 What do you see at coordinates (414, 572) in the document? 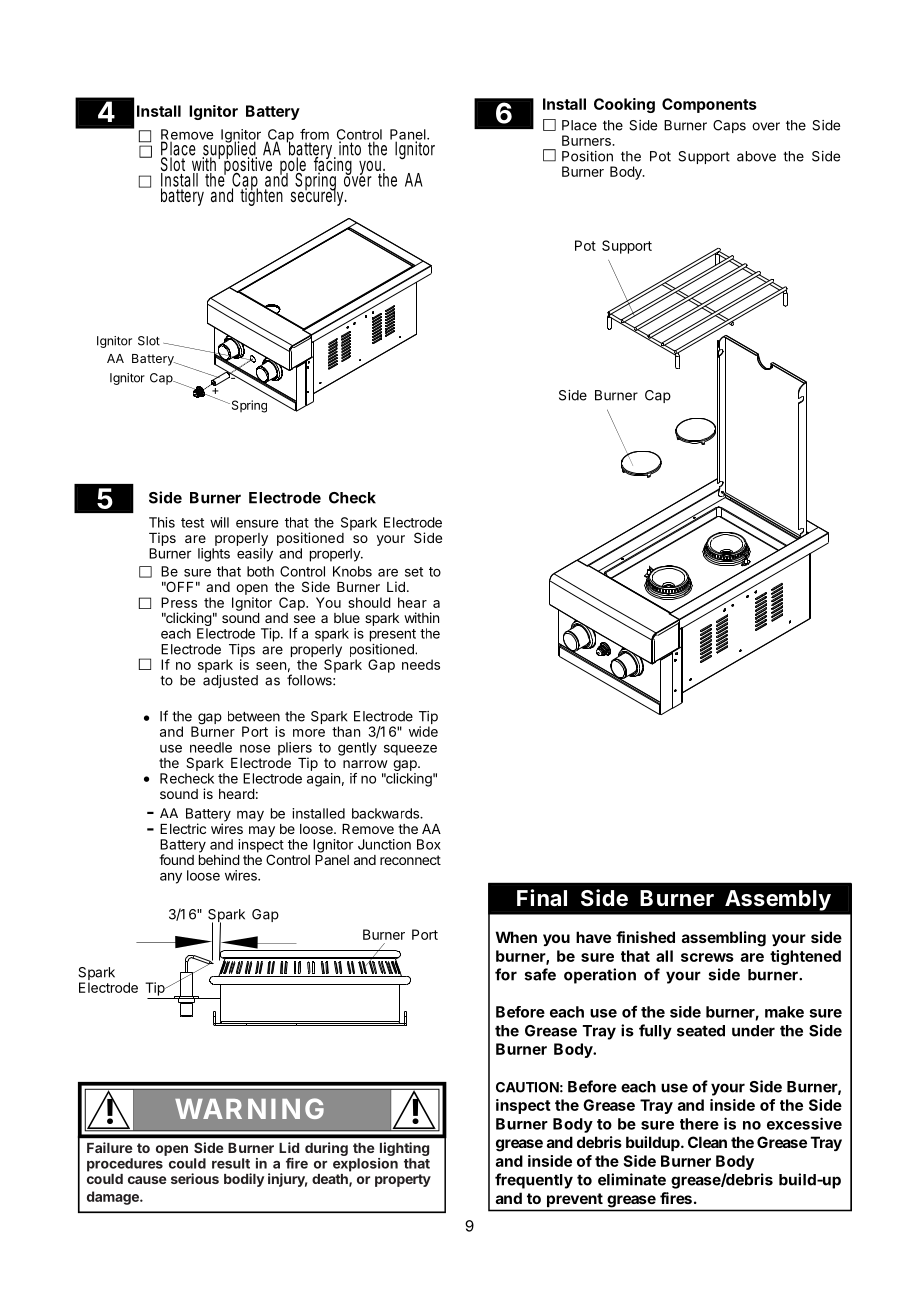
I see `set` at bounding box center [414, 572].
